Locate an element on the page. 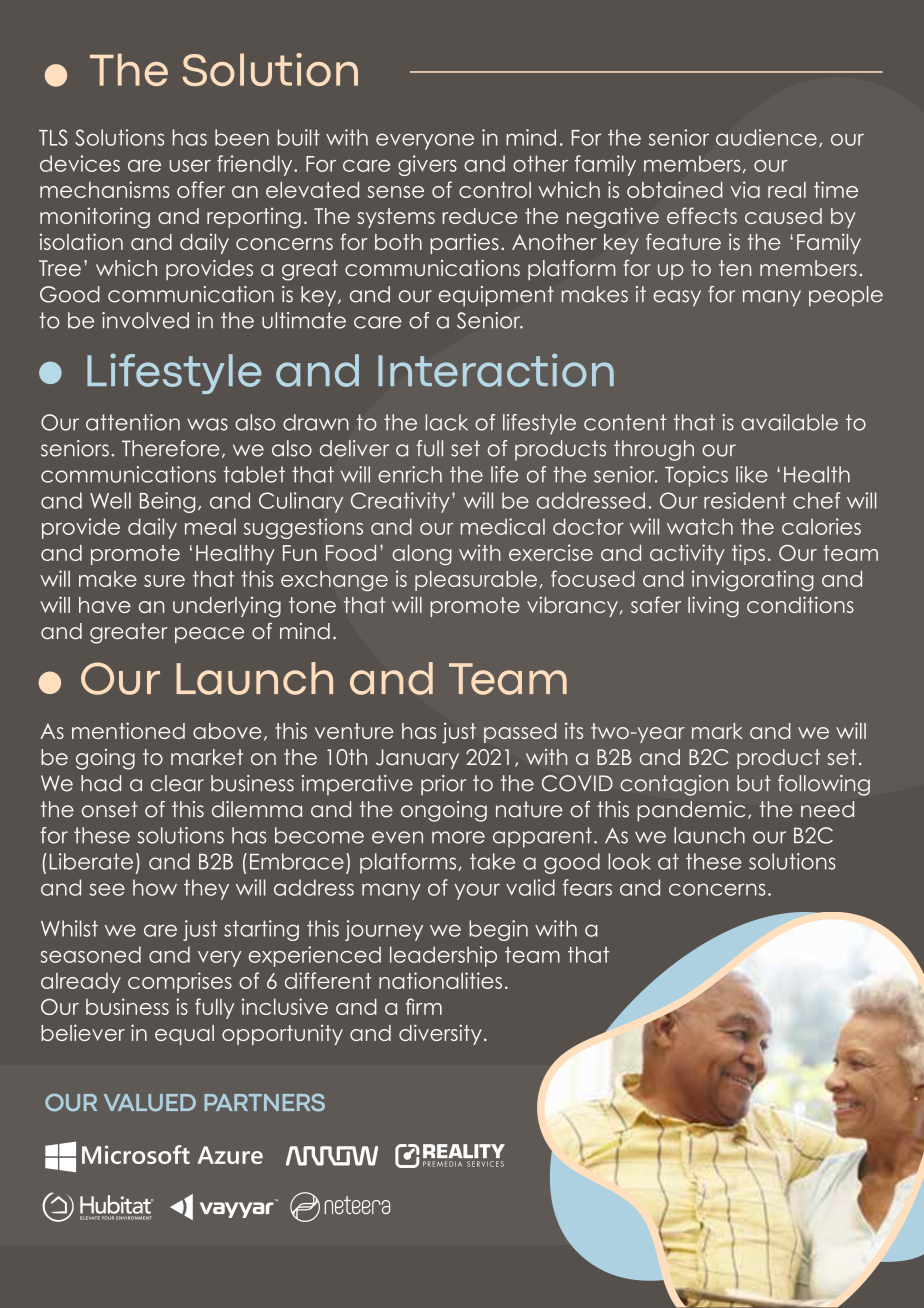 Image resolution: width=924 pixels, height=1308 pixels. Therefore is located at coordinates (171, 448).
